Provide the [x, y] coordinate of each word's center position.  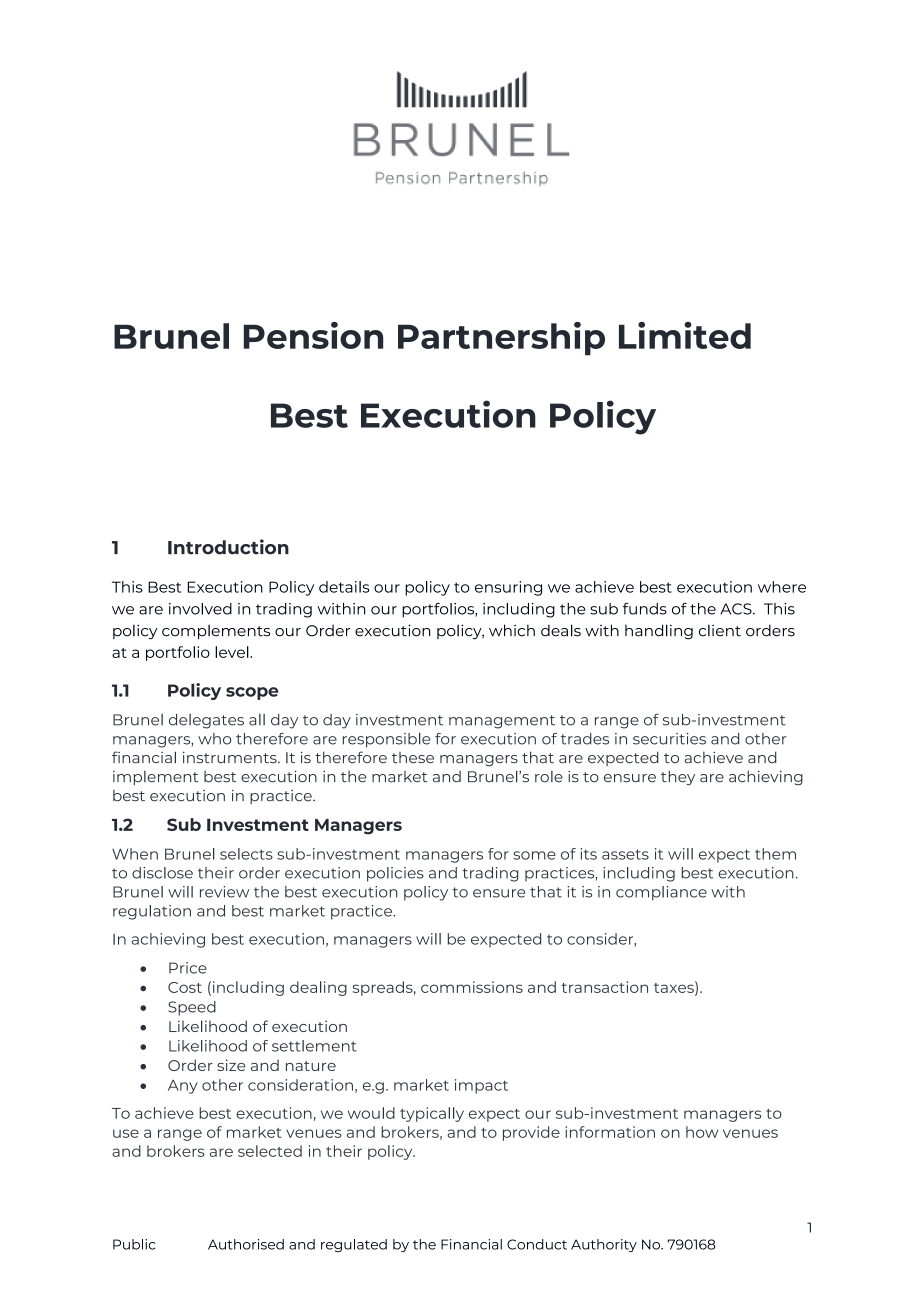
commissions [472, 987]
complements [216, 632]
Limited [685, 335]
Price [188, 968]
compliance [661, 893]
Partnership [501, 339]
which [512, 630]
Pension [313, 335]
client [720, 631]
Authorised [246, 1244]
